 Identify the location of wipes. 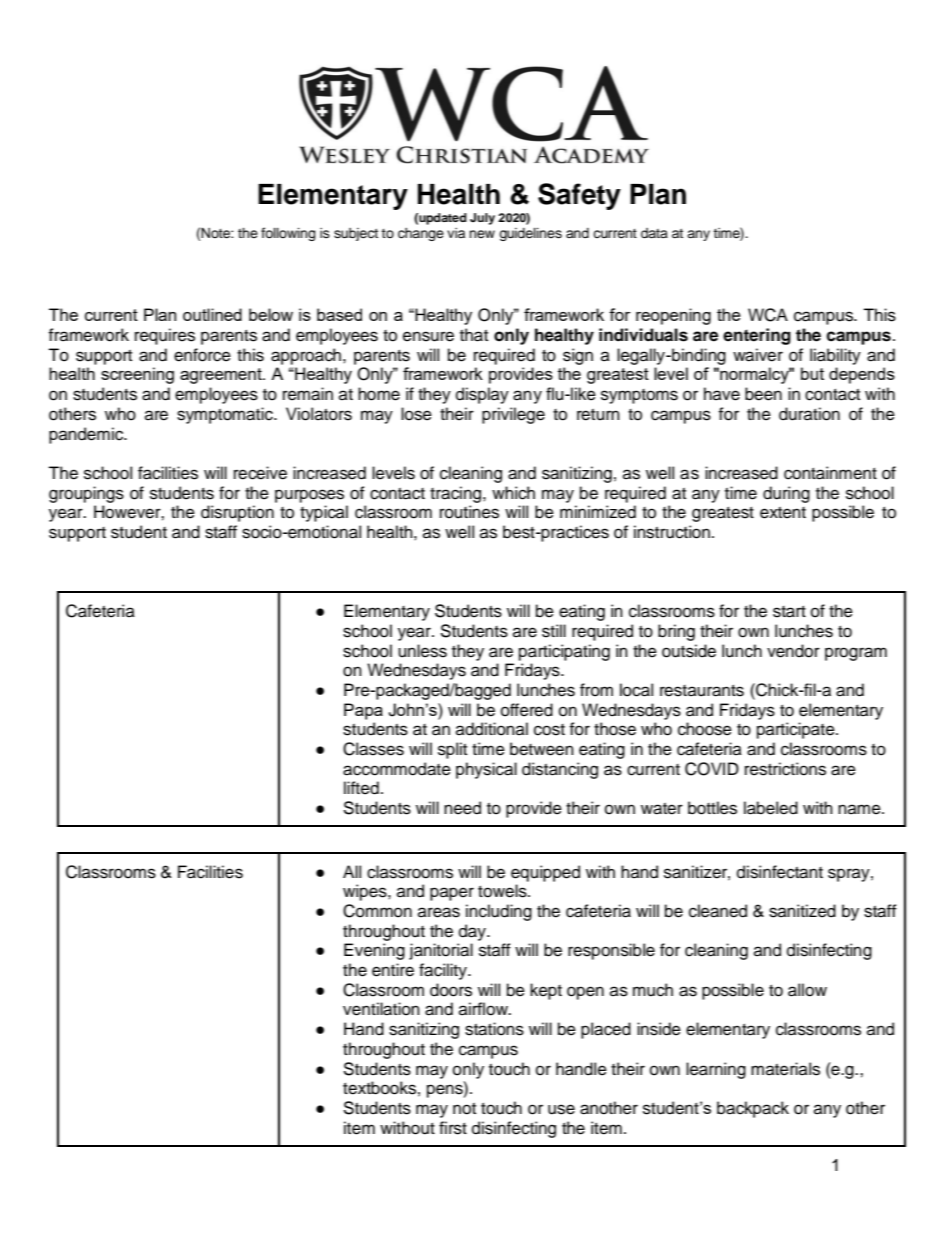
(366, 892).
